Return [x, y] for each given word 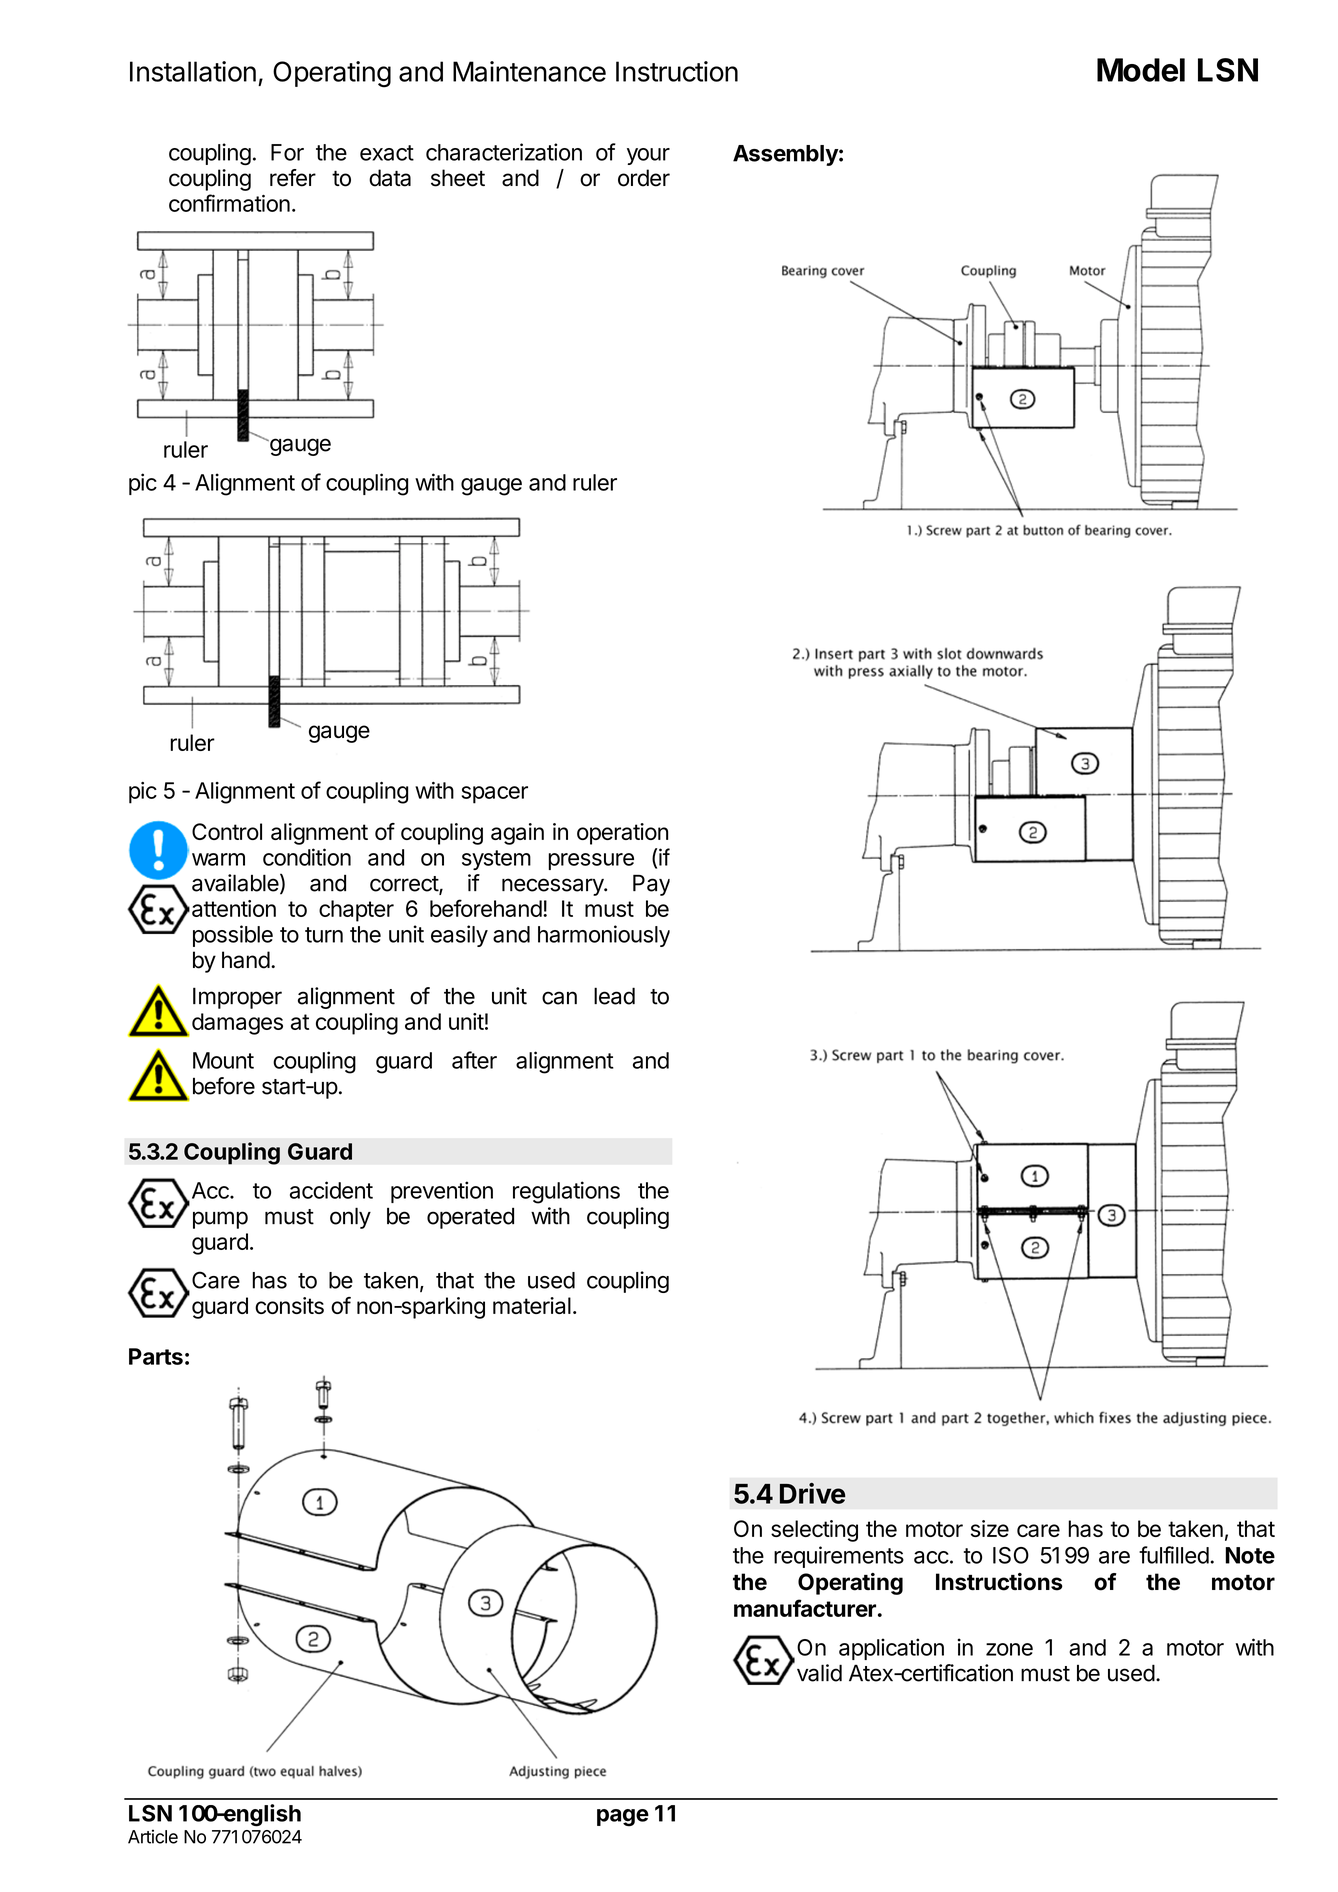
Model [1141, 70]
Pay [651, 885]
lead [614, 996]
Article [153, 1836]
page [623, 1818]
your [648, 156]
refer [293, 178]
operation [622, 834]
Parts [156, 1356]
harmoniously [604, 936]
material [532, 1305]
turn [324, 935]
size [990, 1528]
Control [227, 831]
